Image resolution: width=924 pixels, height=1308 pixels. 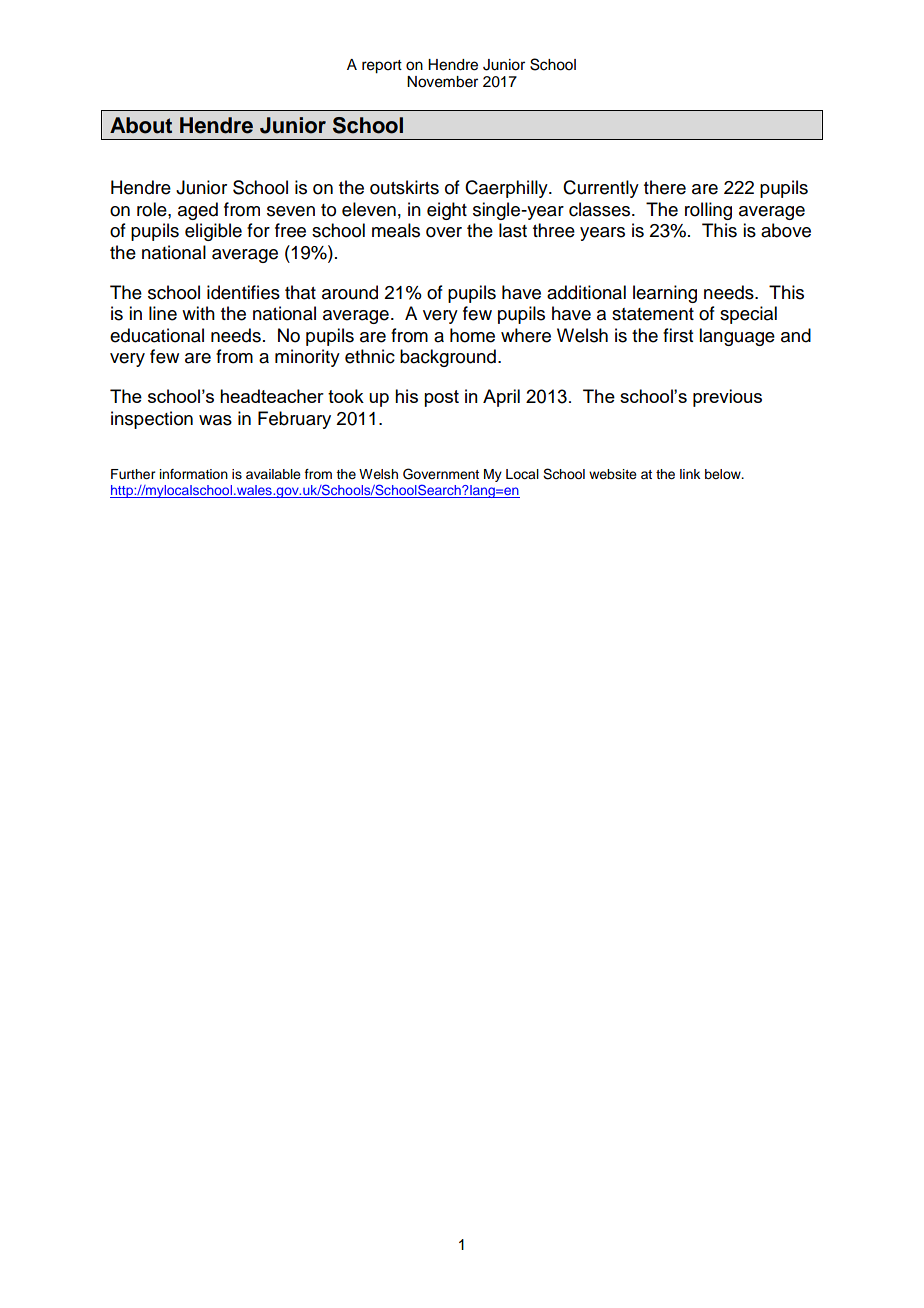 What do you see at coordinates (447, 211) in the screenshot?
I see `eight` at bounding box center [447, 211].
